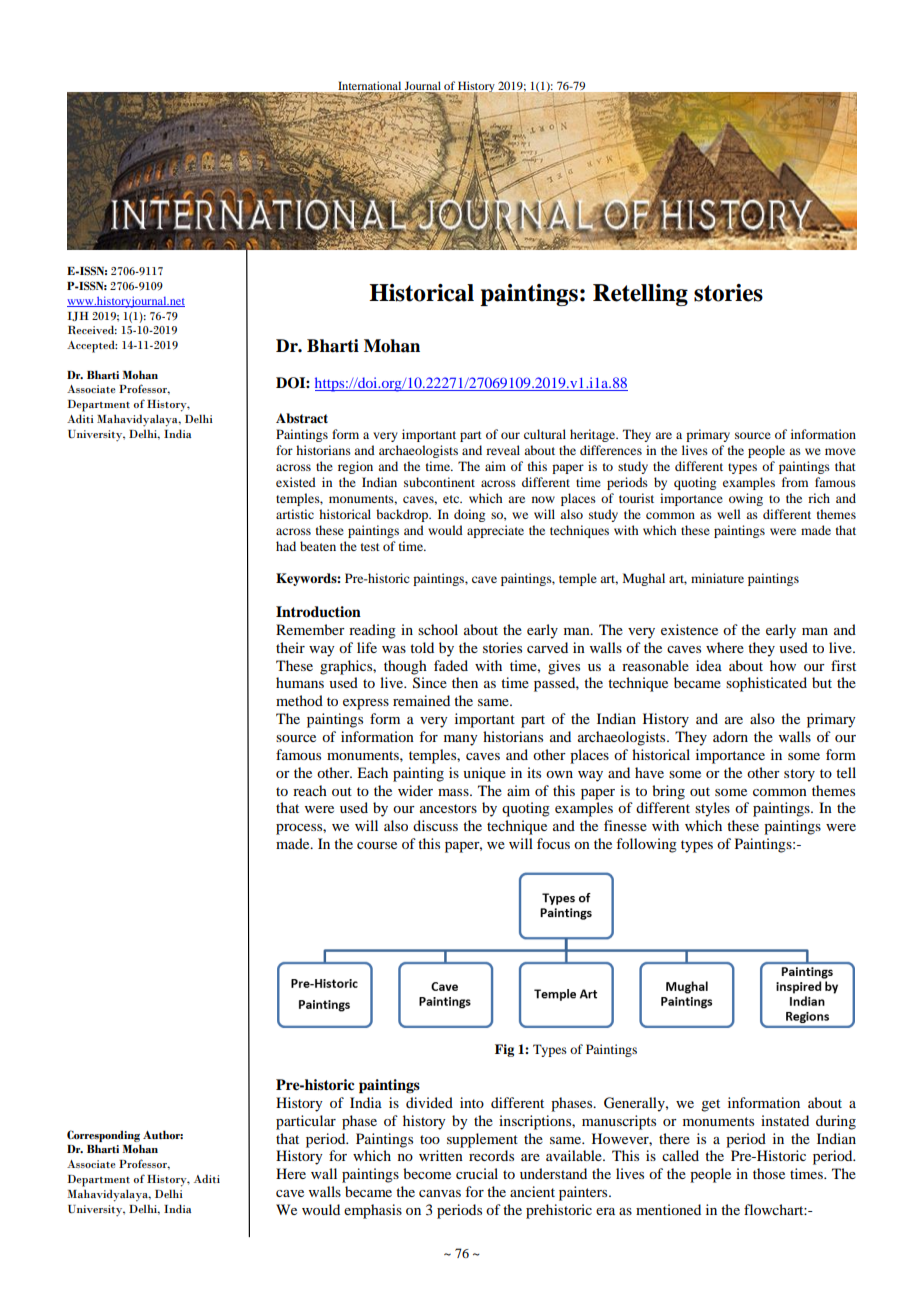 This screenshot has width=924, height=1307. Describe the element at coordinates (302, 418) in the screenshot. I see `Abstract` at that location.
